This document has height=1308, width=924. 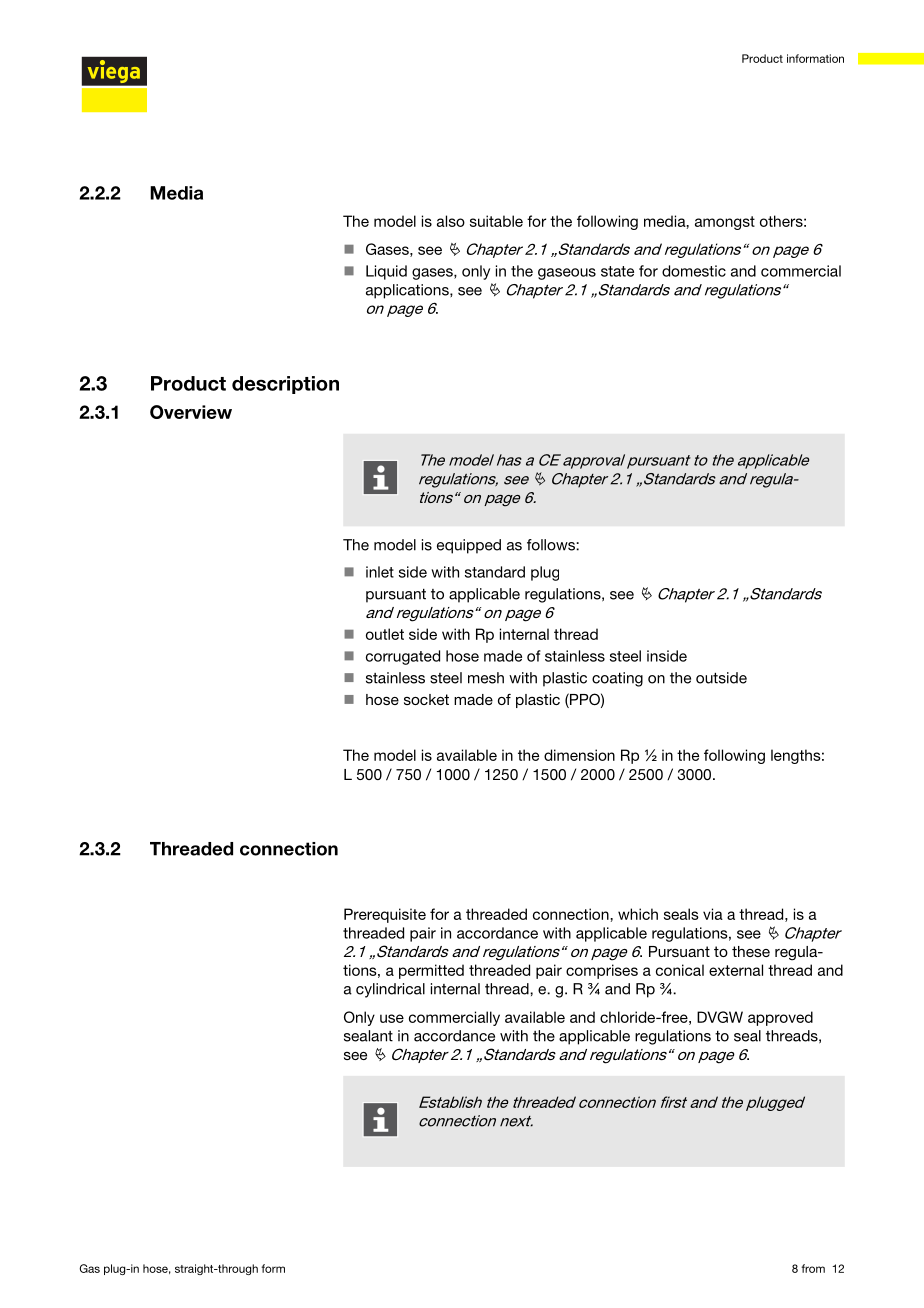 What do you see at coordinates (579, 755) in the document?
I see `dimension` at bounding box center [579, 755].
